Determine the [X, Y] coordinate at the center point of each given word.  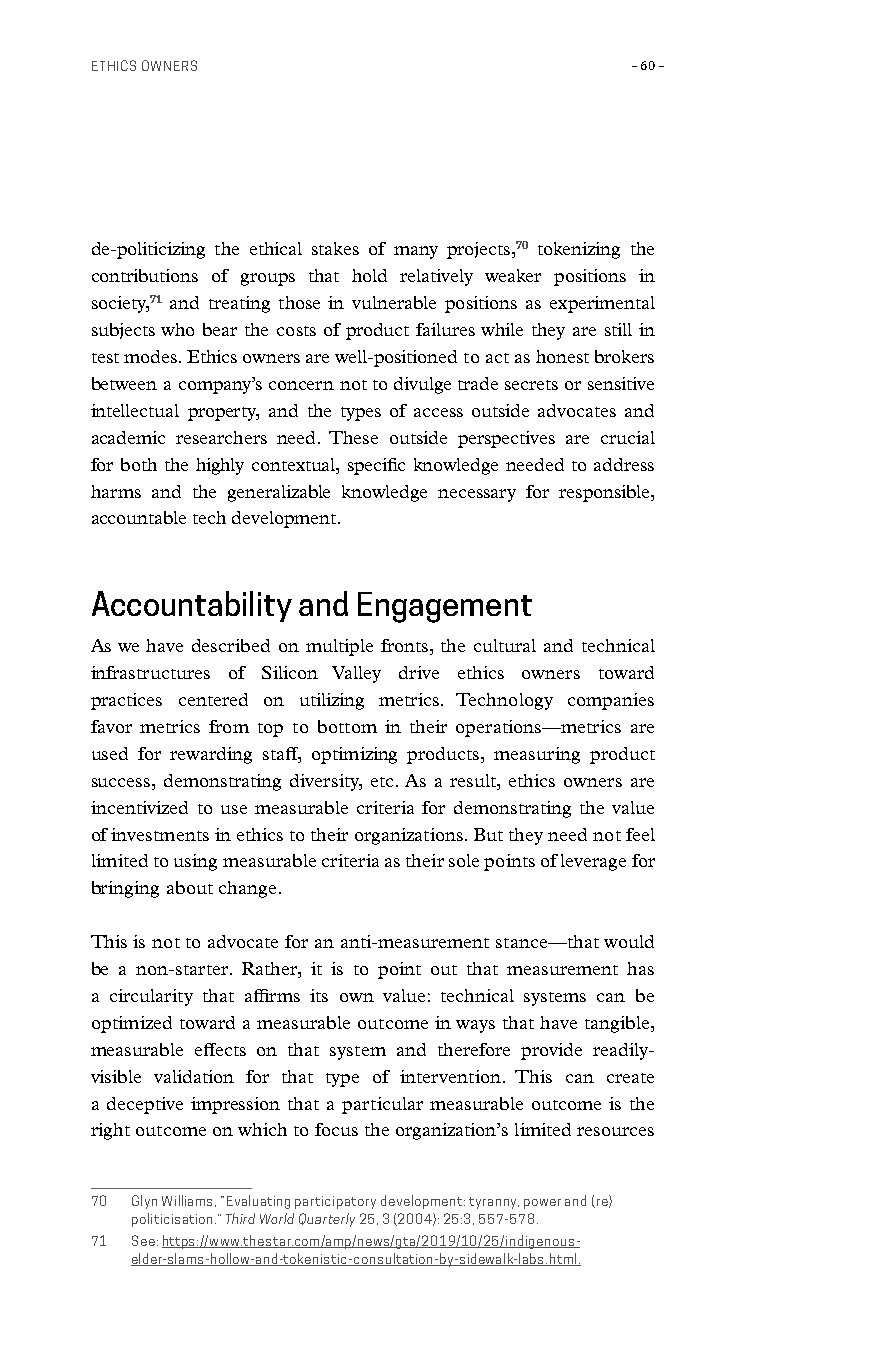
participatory [335, 1202]
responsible [605, 493]
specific [376, 466]
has [640, 968]
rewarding [211, 755]
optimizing [354, 755]
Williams [189, 1201]
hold [369, 275]
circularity [151, 997]
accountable [139, 517]
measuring [537, 755]
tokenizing [579, 250]
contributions [145, 275]
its [319, 995]
